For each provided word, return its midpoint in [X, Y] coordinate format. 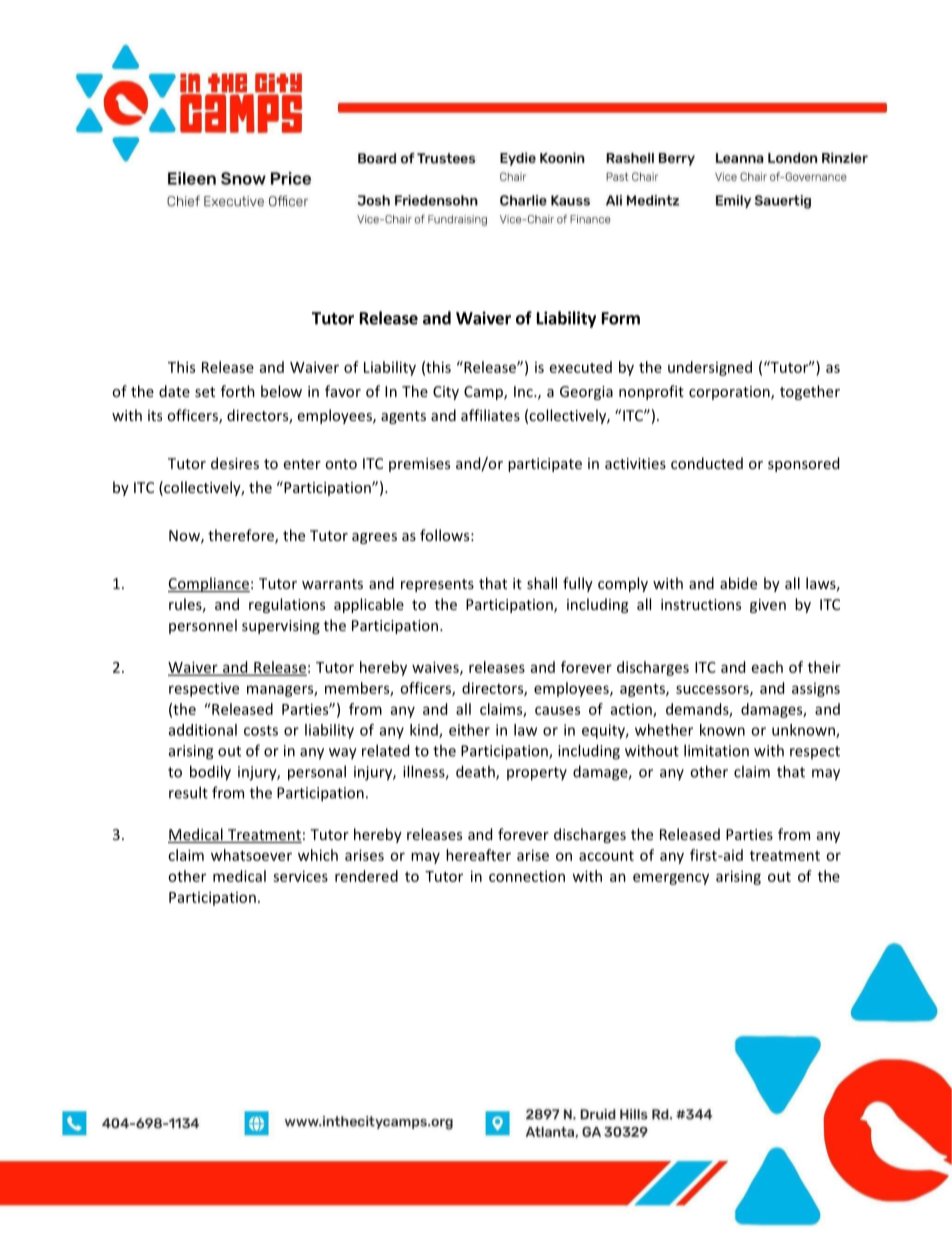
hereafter [478, 855]
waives [436, 668]
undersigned [710, 368]
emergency [671, 879]
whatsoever [251, 855]
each [767, 667]
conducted [707, 463]
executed [581, 367]
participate [545, 465]
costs [261, 730]
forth [238, 391]
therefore [242, 536]
